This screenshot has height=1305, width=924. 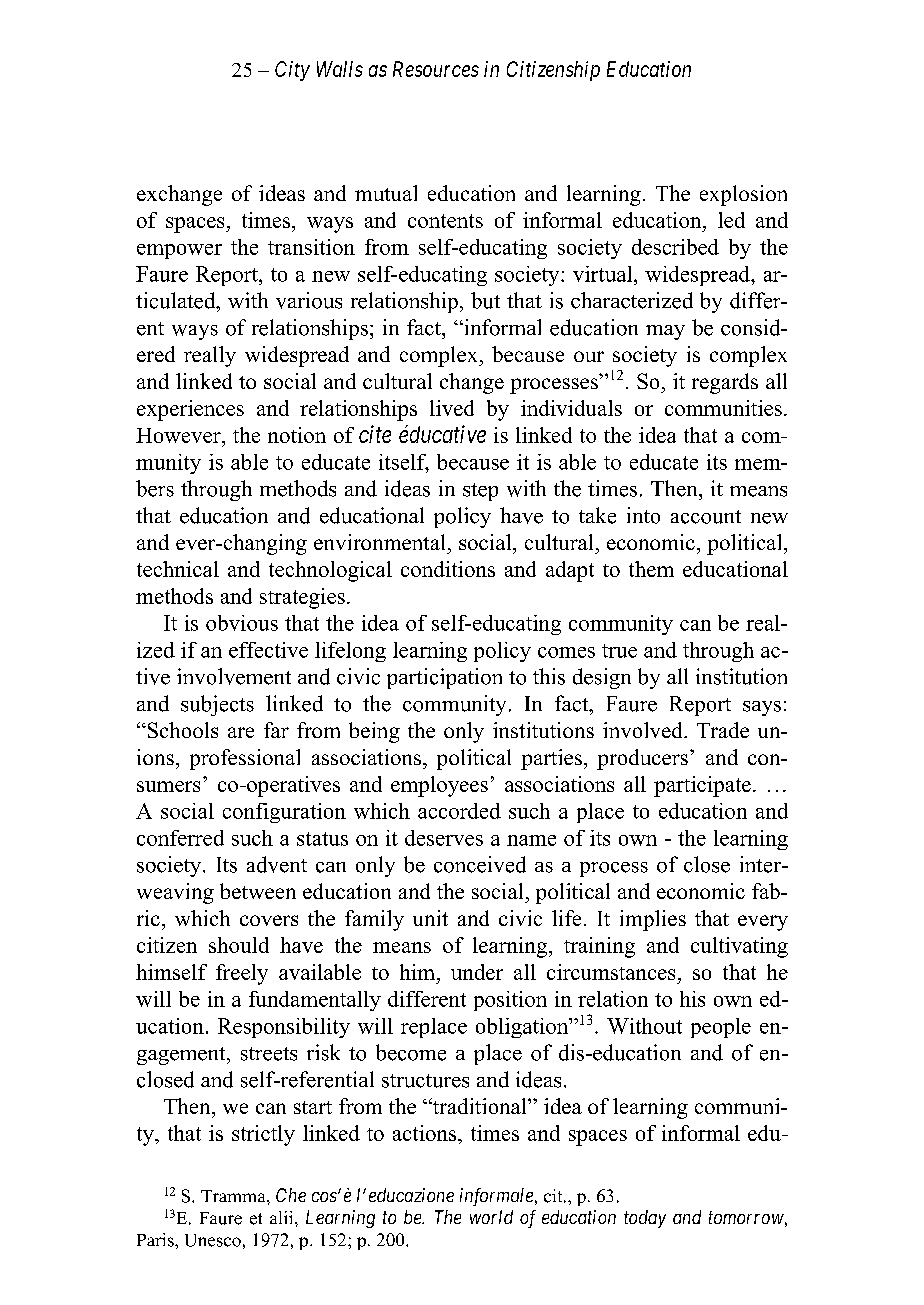 What do you see at coordinates (619, 651) in the screenshot?
I see `true` at bounding box center [619, 651].
